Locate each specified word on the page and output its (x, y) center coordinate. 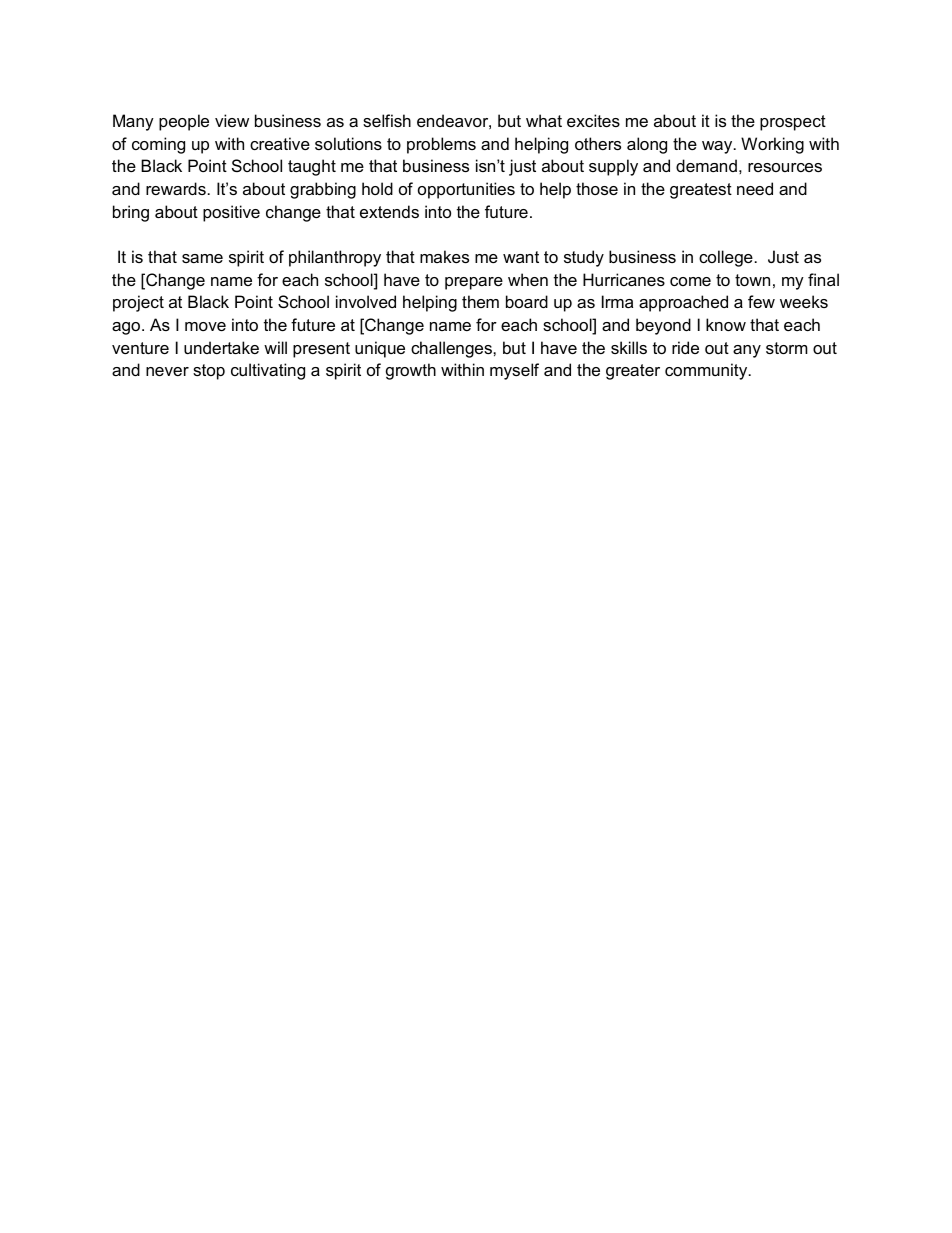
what (544, 120)
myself (514, 371)
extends (389, 211)
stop (209, 372)
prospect (793, 123)
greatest (701, 191)
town (752, 280)
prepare (474, 283)
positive (231, 213)
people (184, 122)
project (138, 303)
